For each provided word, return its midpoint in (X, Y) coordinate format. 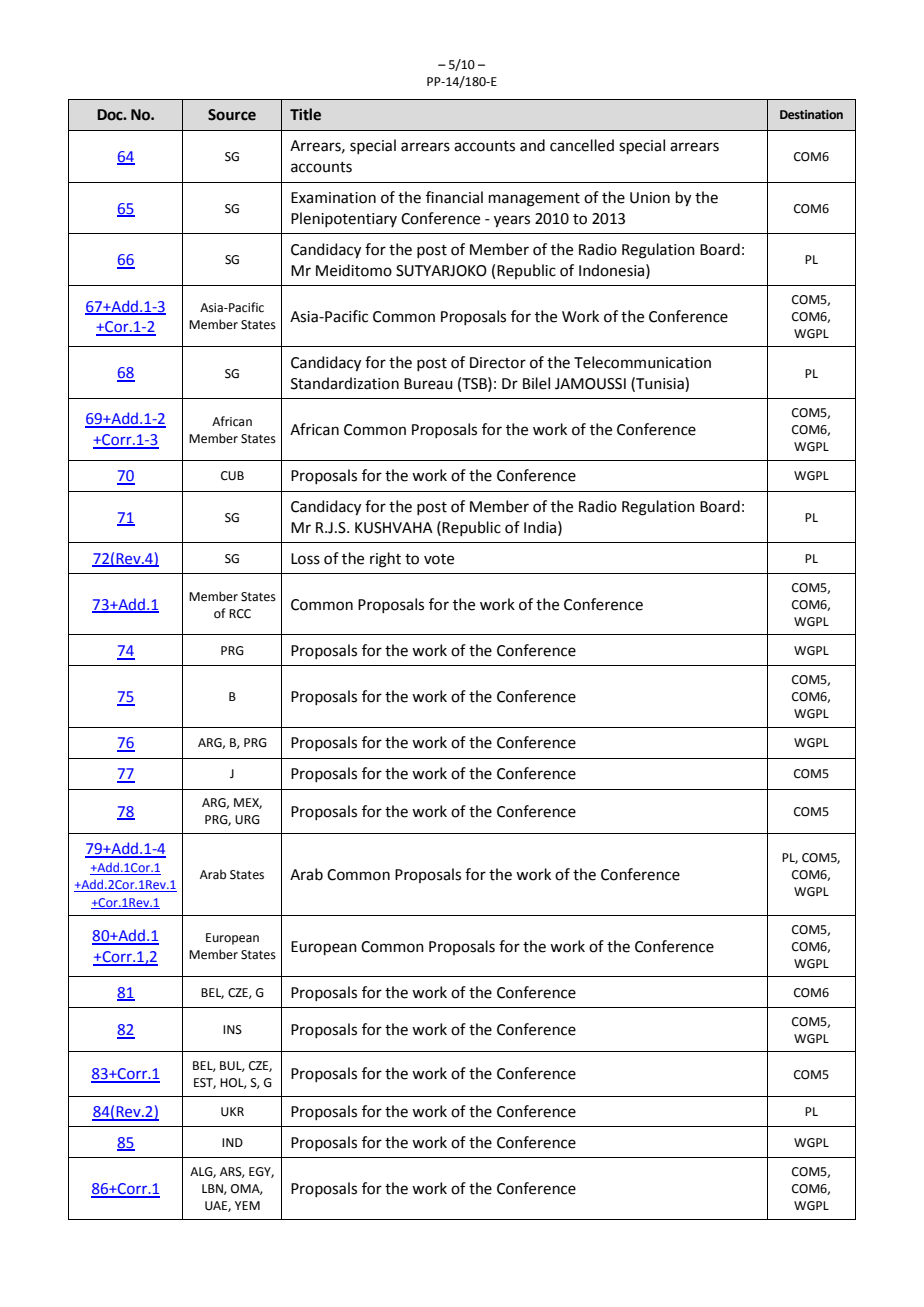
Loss (305, 559)
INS (232, 1030)
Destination (811, 115)
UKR (232, 1112)
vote (439, 559)
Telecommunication (642, 362)
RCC (240, 614)
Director (498, 363)
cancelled (582, 145)
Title (305, 114)
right (385, 560)
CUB (232, 476)
